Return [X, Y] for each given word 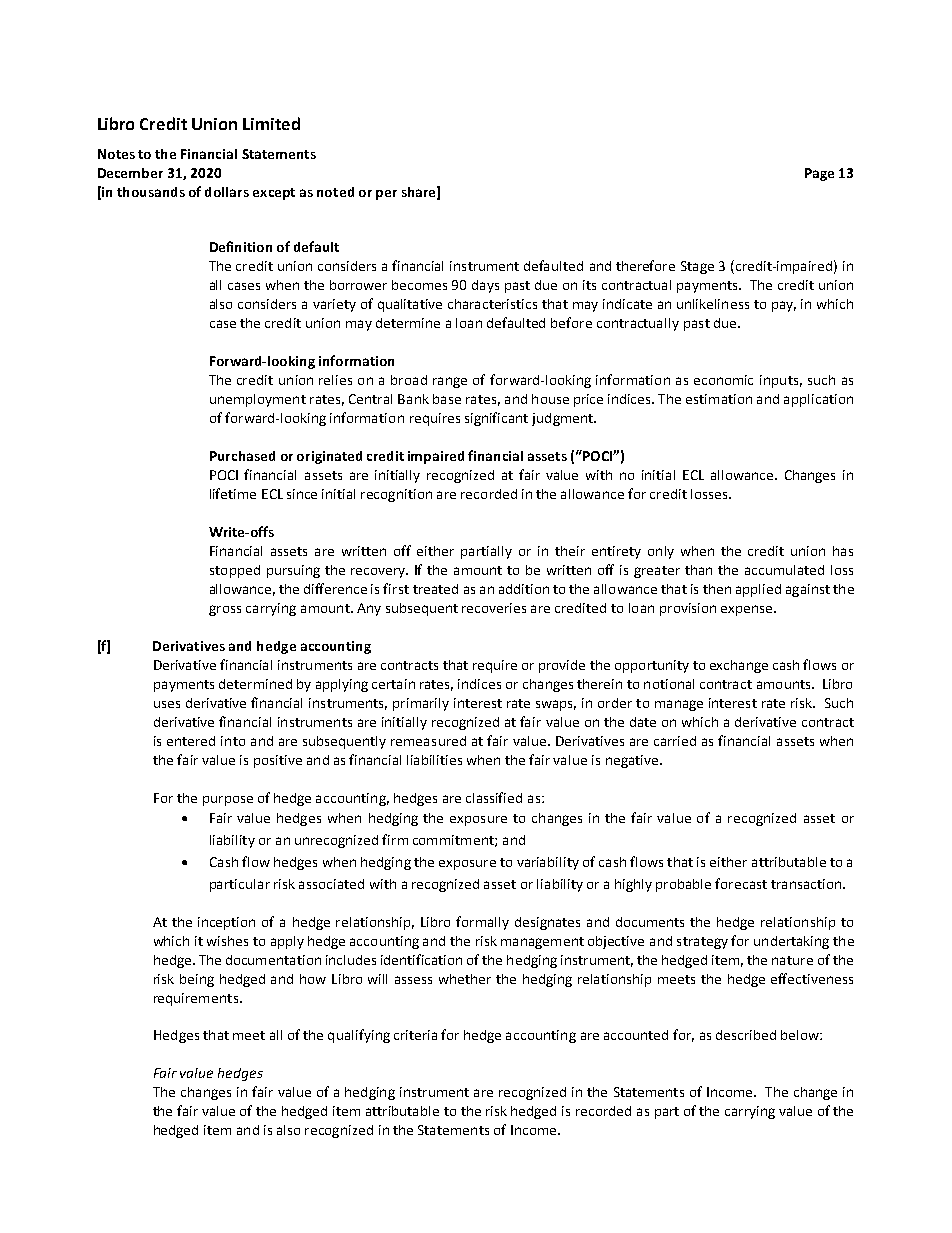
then [717, 589]
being [197, 980]
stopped [235, 571]
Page [819, 174]
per [386, 195]
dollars [227, 192]
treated [435, 589]
